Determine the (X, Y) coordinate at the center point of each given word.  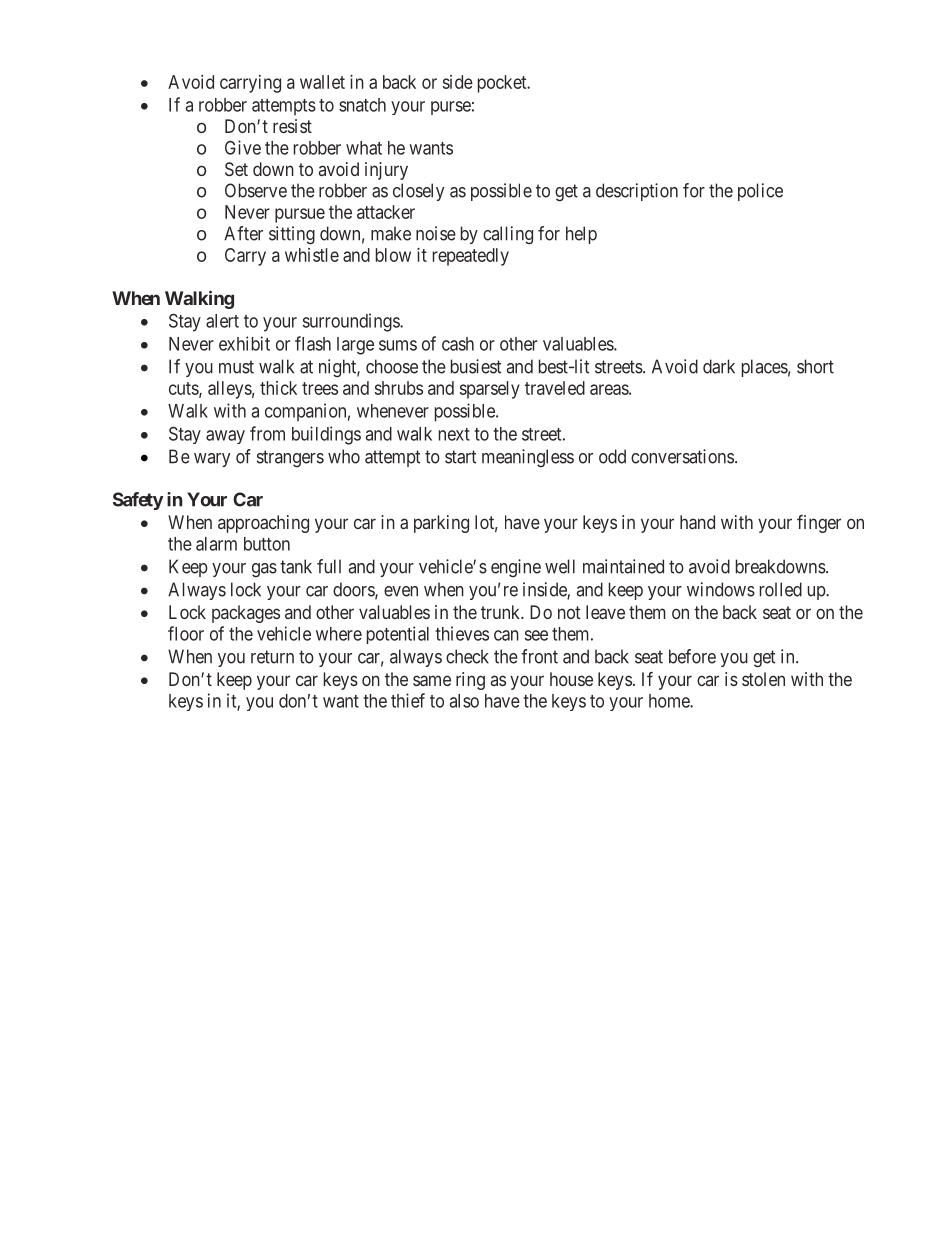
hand (697, 522)
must (236, 367)
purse (451, 108)
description (637, 192)
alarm (216, 544)
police (760, 192)
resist (292, 126)
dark (719, 366)
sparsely (490, 390)
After (243, 233)
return (272, 657)
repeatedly (471, 257)
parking (441, 524)
